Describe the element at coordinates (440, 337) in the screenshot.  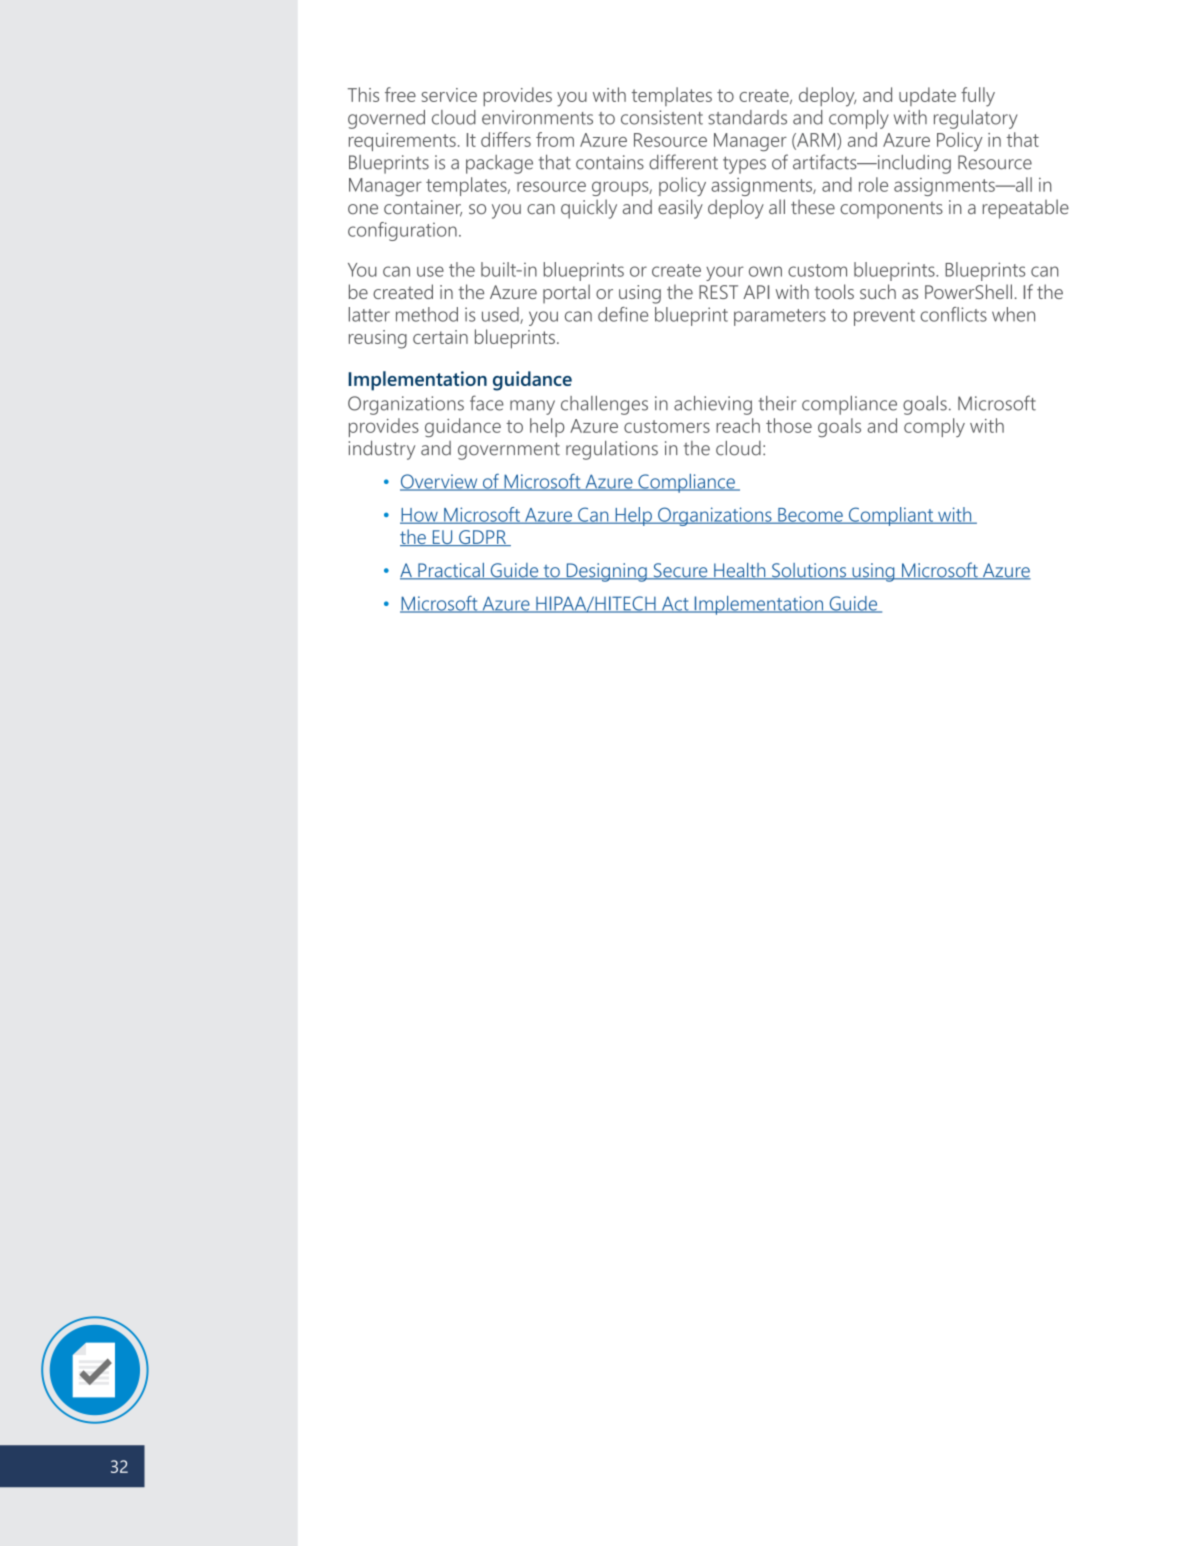
I see `certain` at that location.
